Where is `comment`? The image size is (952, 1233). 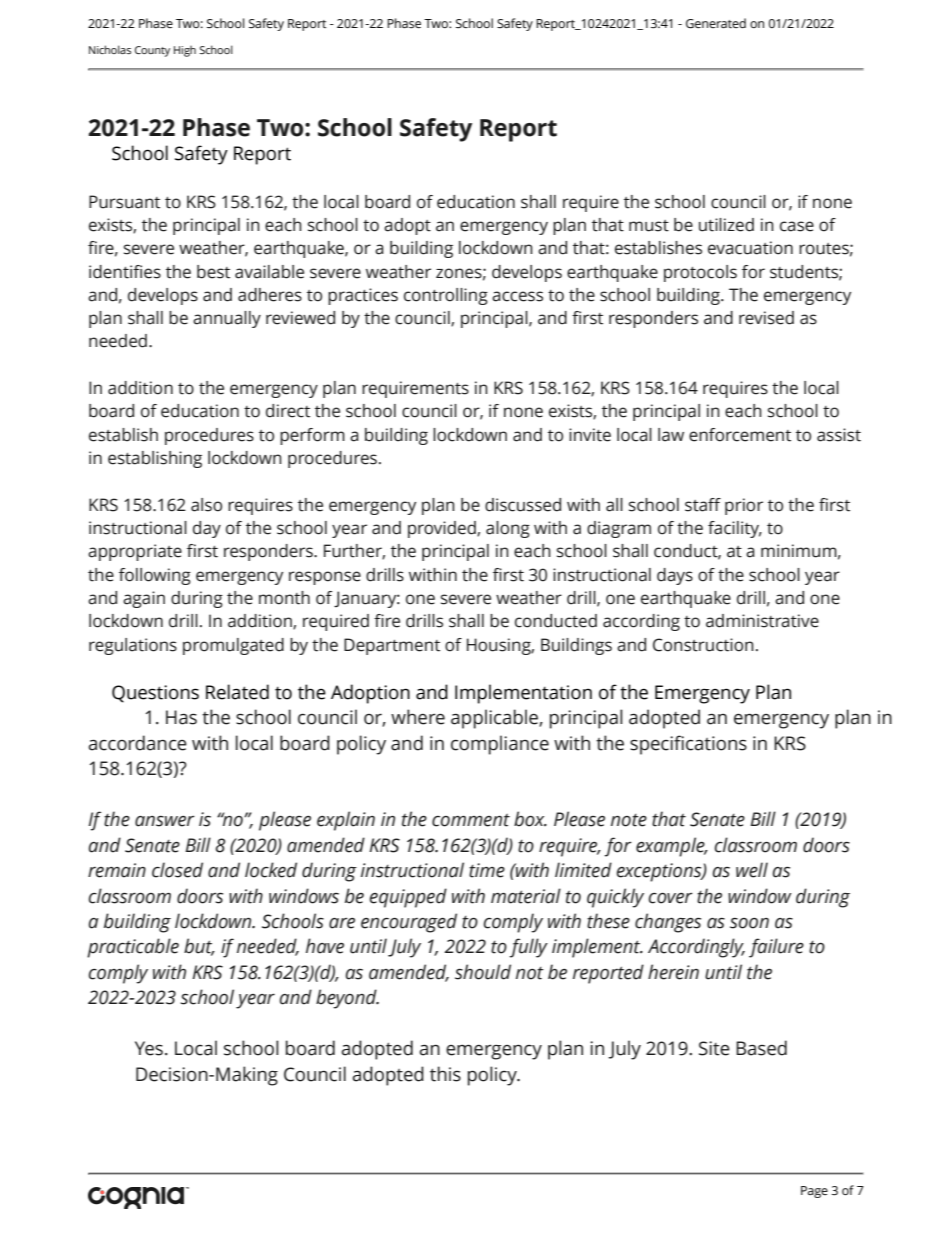 comment is located at coordinates (471, 820).
